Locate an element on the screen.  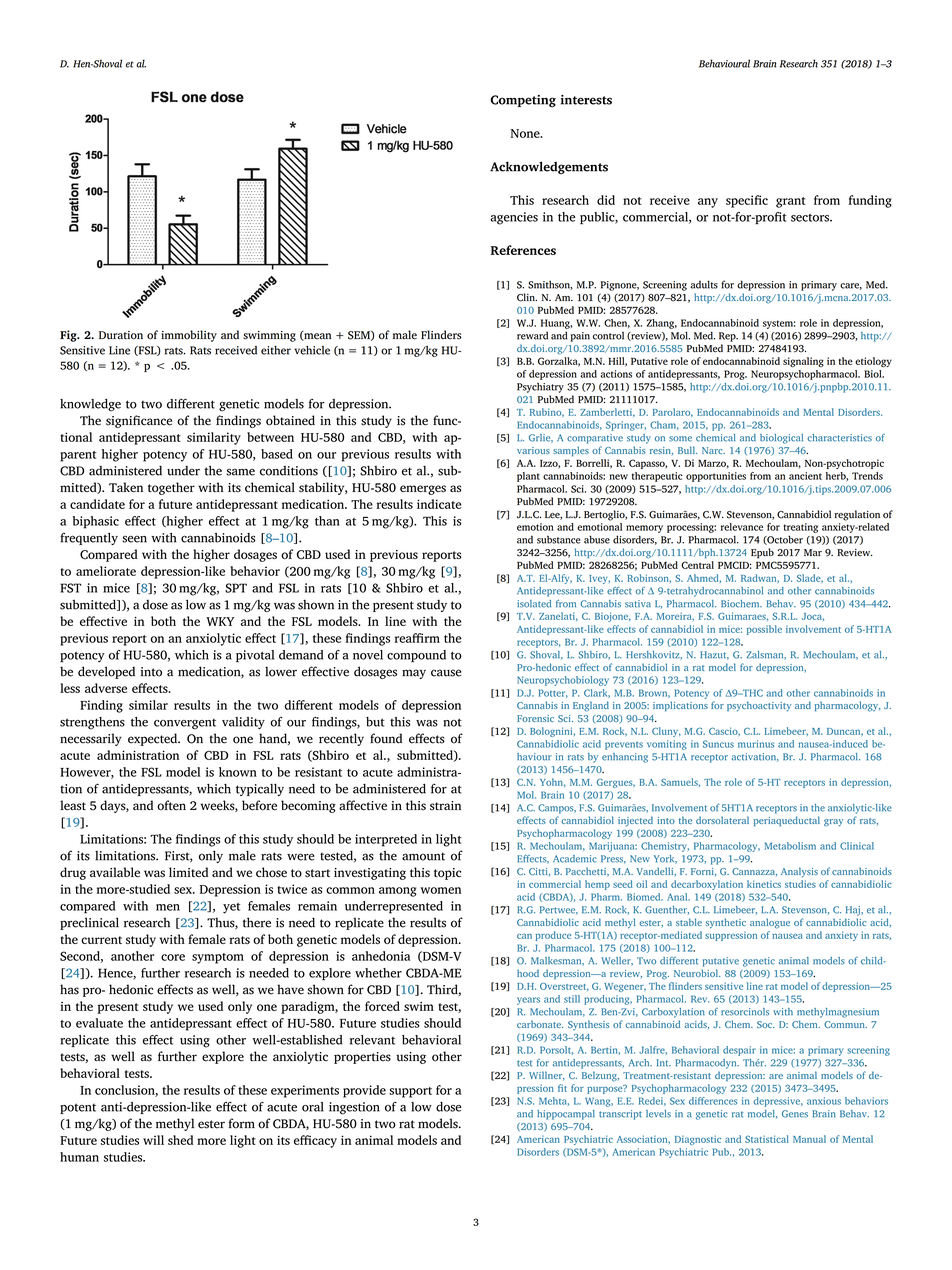
form is located at coordinates (242, 1123).
